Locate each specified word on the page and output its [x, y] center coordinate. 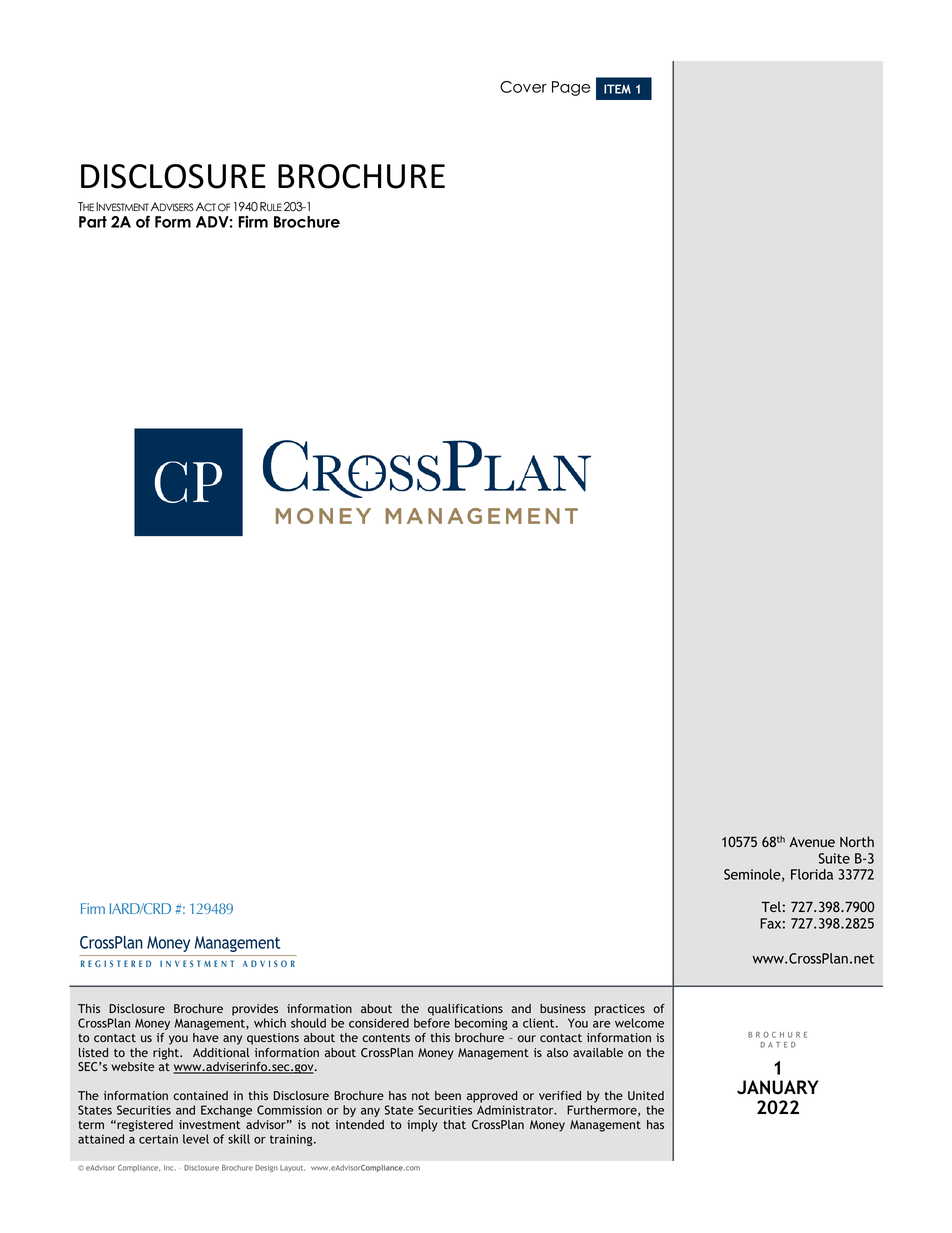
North [857, 841]
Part [93, 222]
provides [255, 1010]
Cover [523, 87]
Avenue [812, 842]
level [196, 1139]
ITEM [617, 89]
